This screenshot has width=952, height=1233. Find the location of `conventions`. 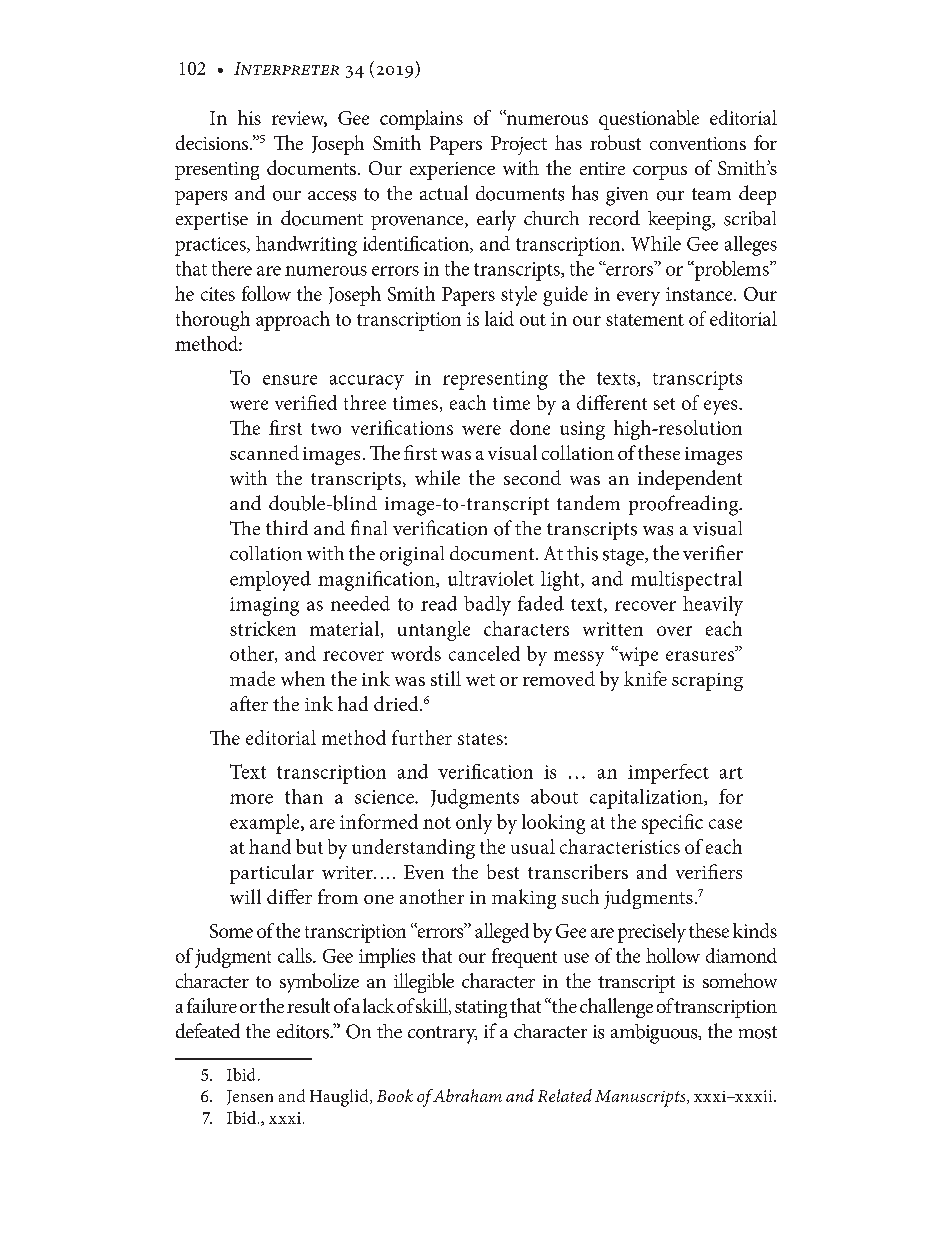

conventions is located at coordinates (698, 143).
